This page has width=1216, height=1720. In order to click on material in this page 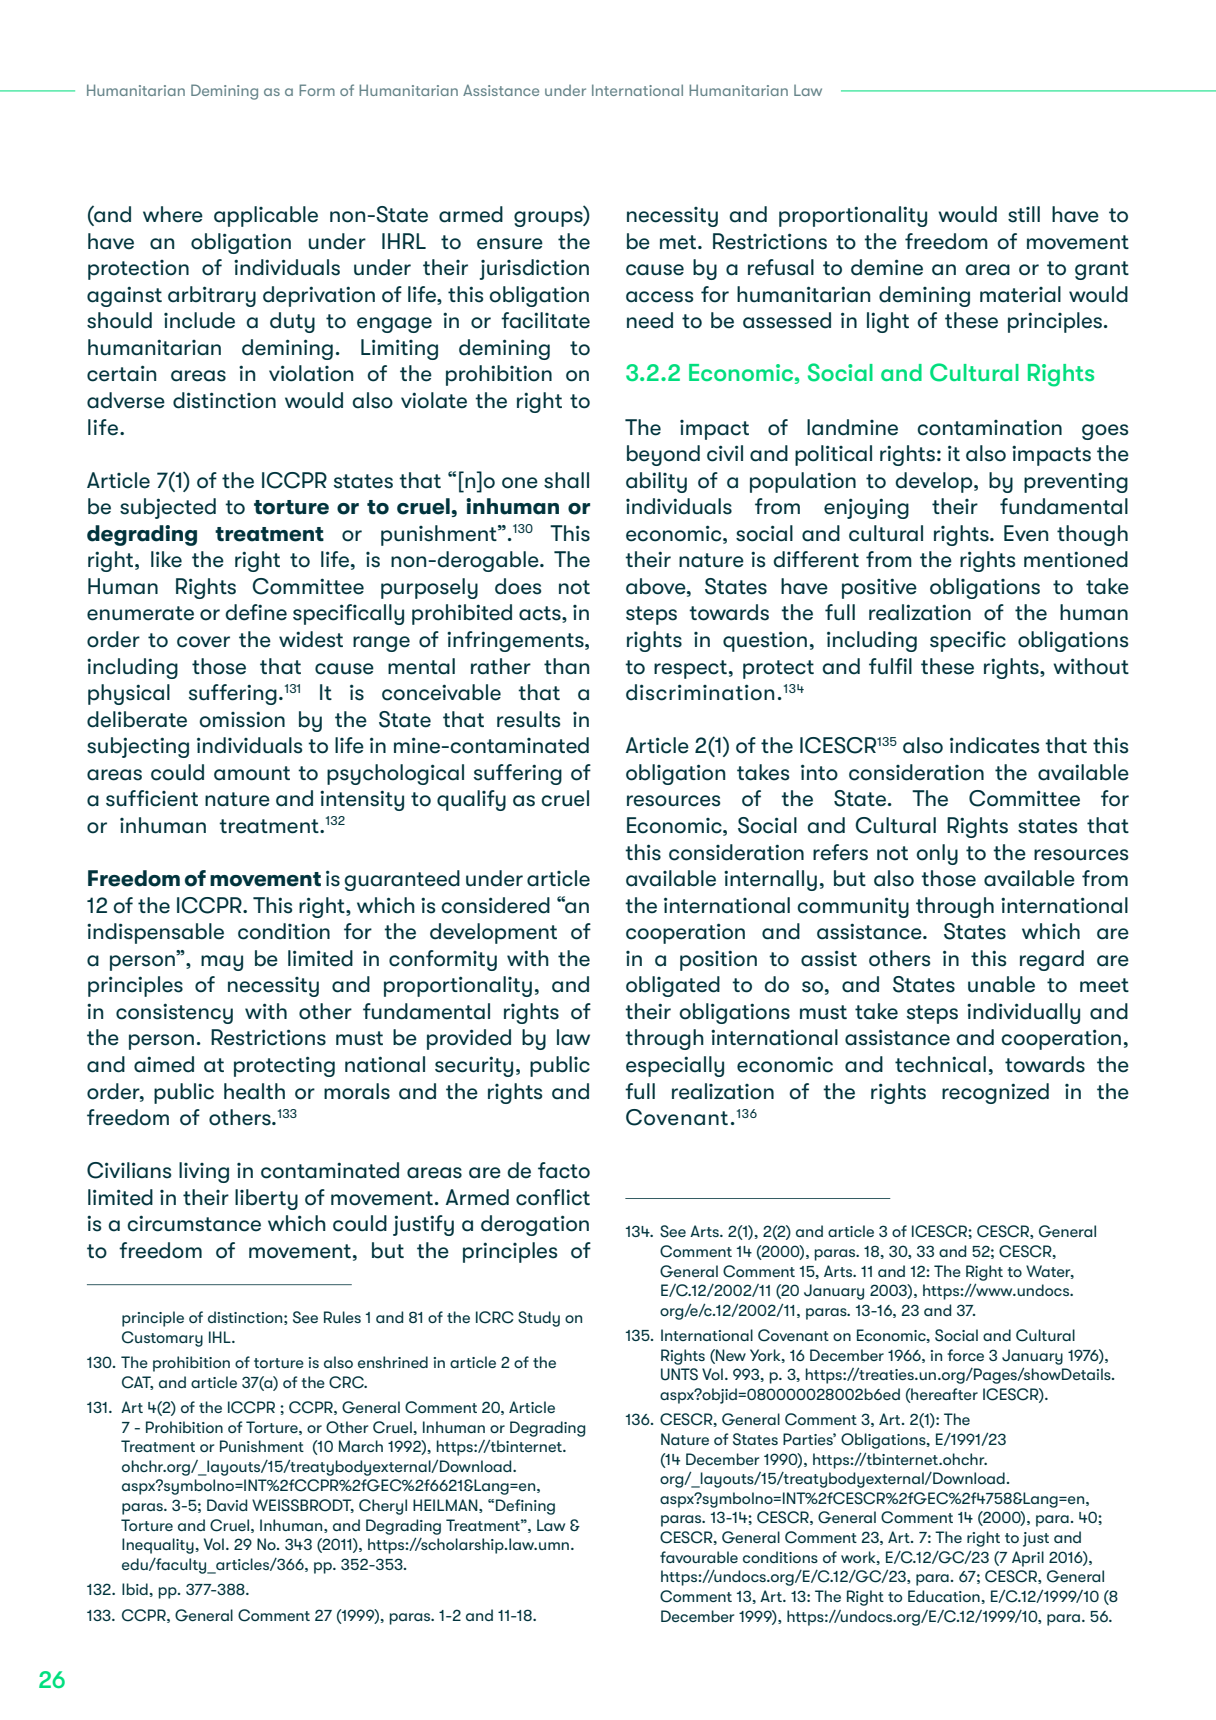, I will do `click(1020, 294)`.
